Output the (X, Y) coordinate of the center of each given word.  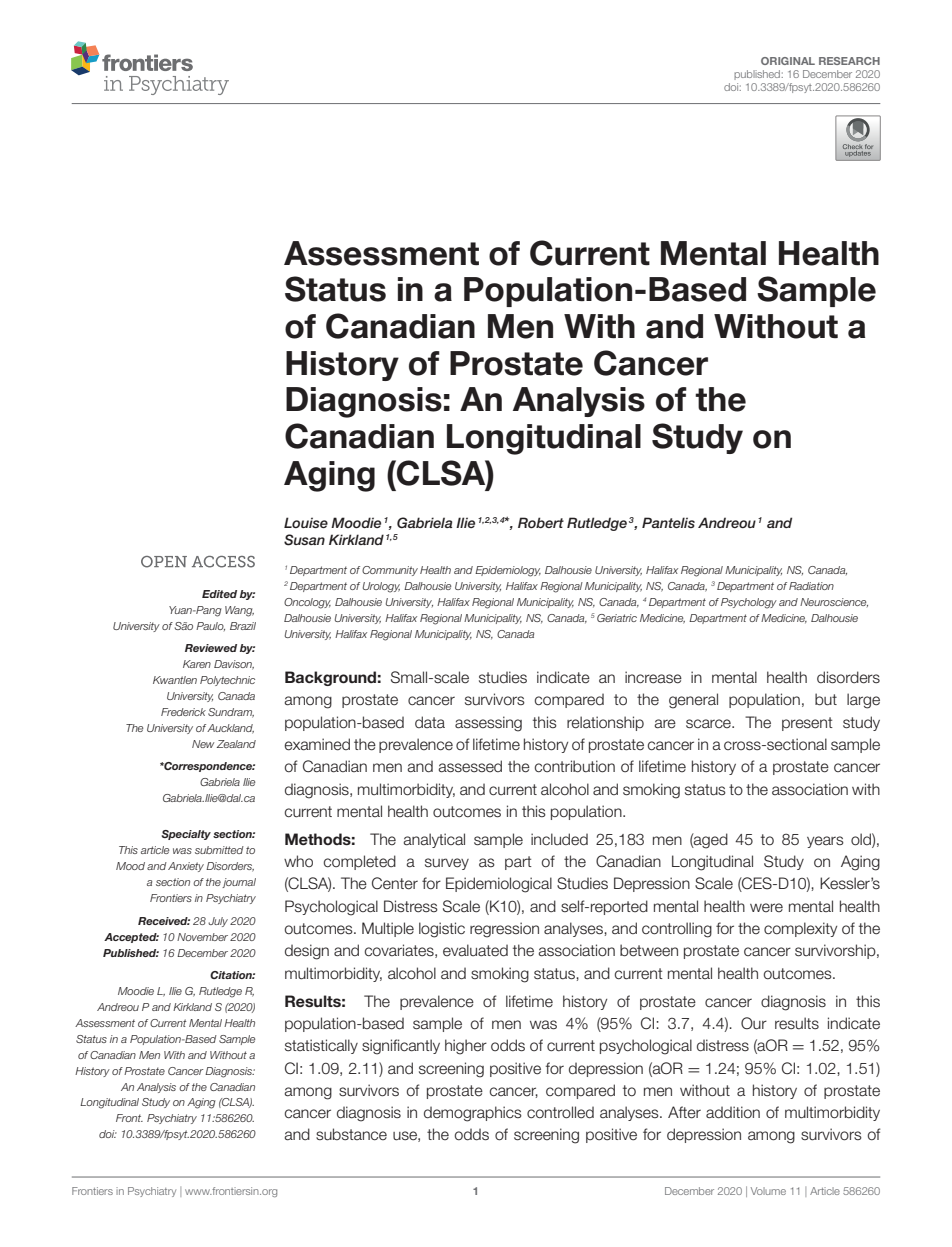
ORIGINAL (788, 61)
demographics (473, 1114)
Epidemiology (508, 571)
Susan (304, 540)
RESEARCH (849, 61)
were (766, 907)
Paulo (210, 626)
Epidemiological (499, 885)
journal (239, 883)
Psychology (749, 603)
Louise (306, 522)
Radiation (811, 586)
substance (351, 1134)
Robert (541, 522)
